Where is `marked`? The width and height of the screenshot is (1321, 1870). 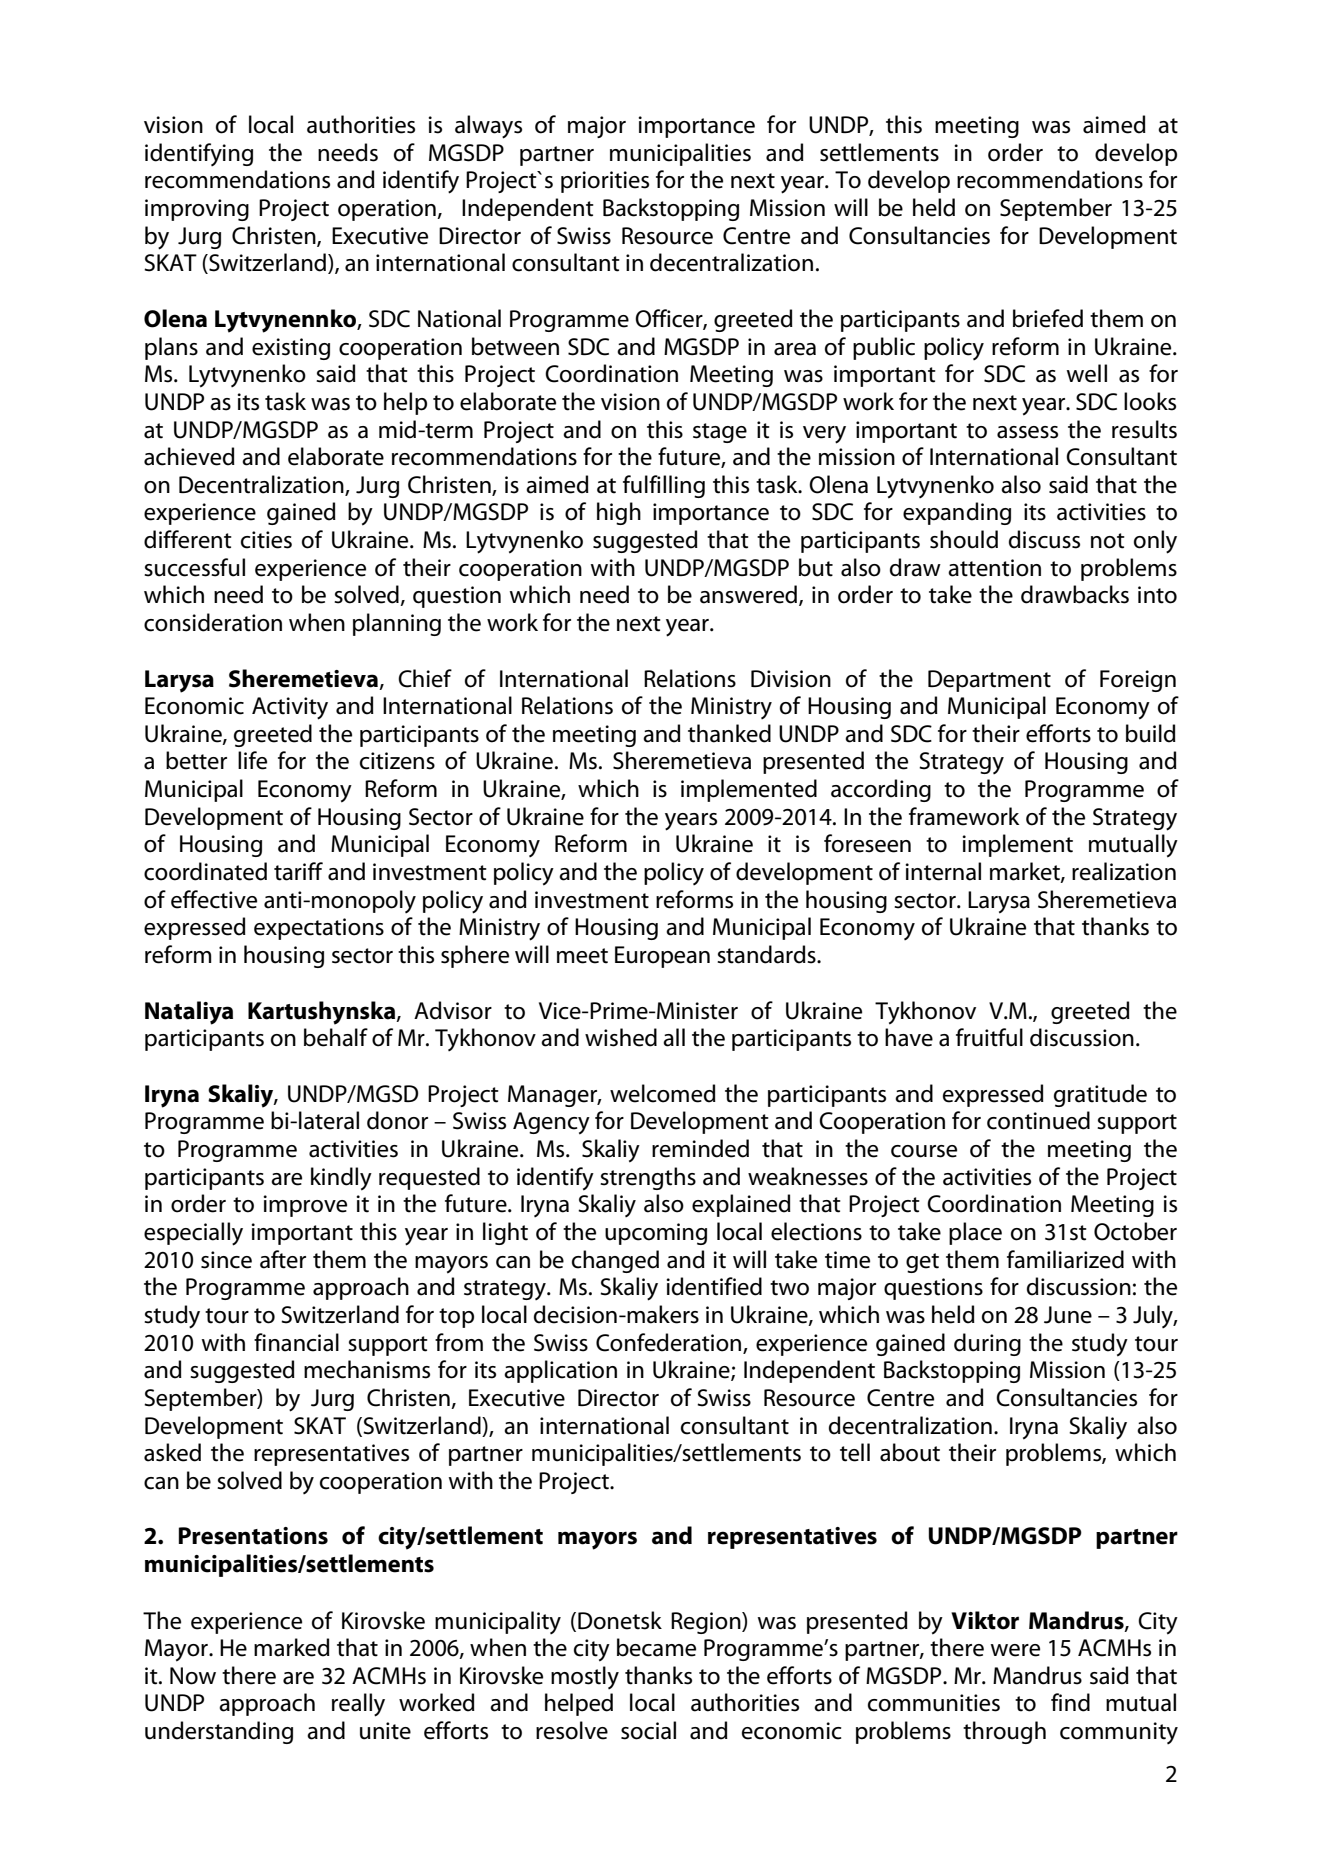
marked is located at coordinates (292, 1647).
